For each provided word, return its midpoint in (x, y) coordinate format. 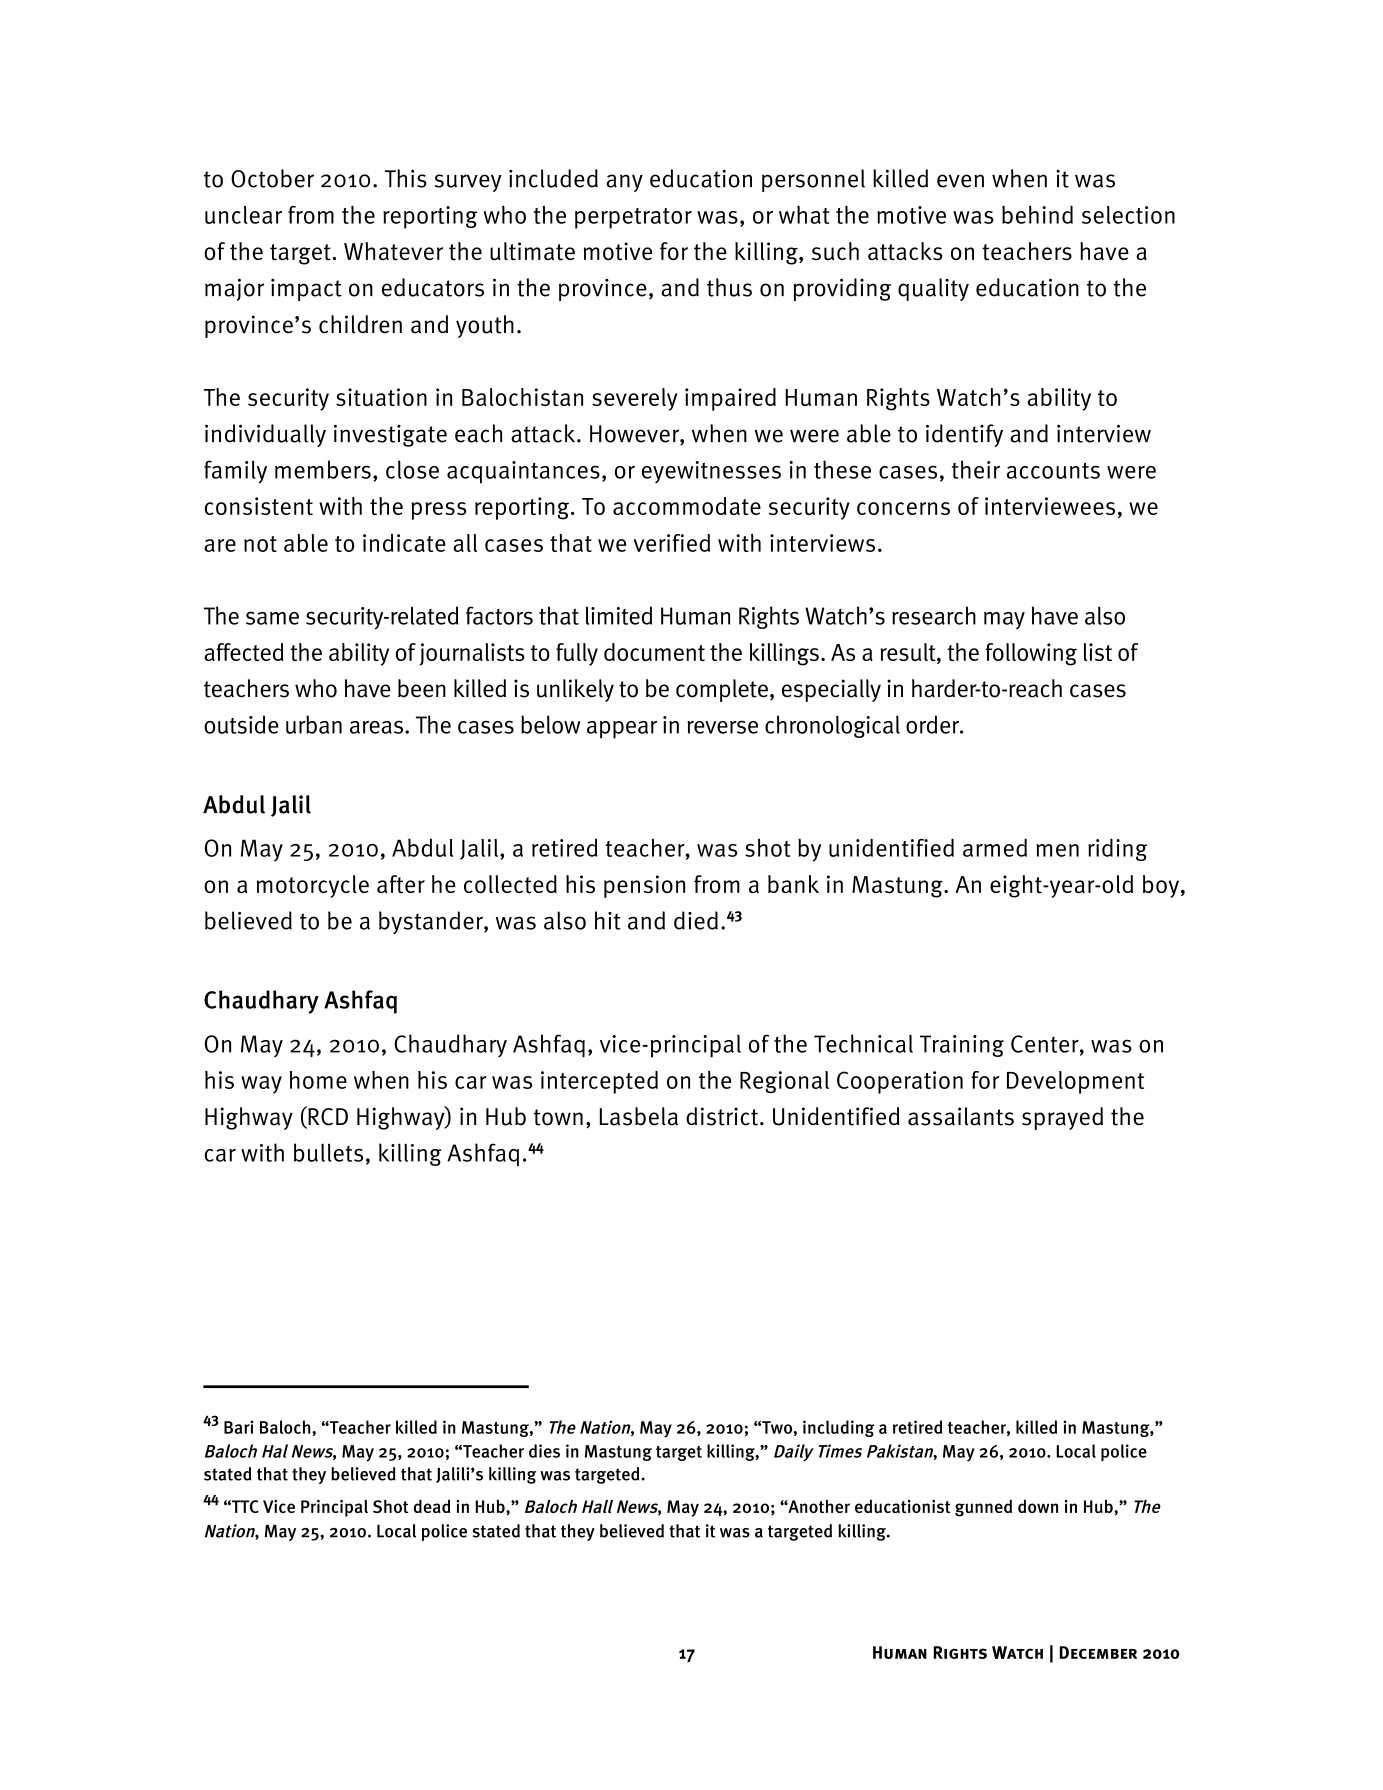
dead (431, 1506)
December (1098, 1652)
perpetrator (633, 218)
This (406, 178)
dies (544, 1451)
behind (1037, 214)
